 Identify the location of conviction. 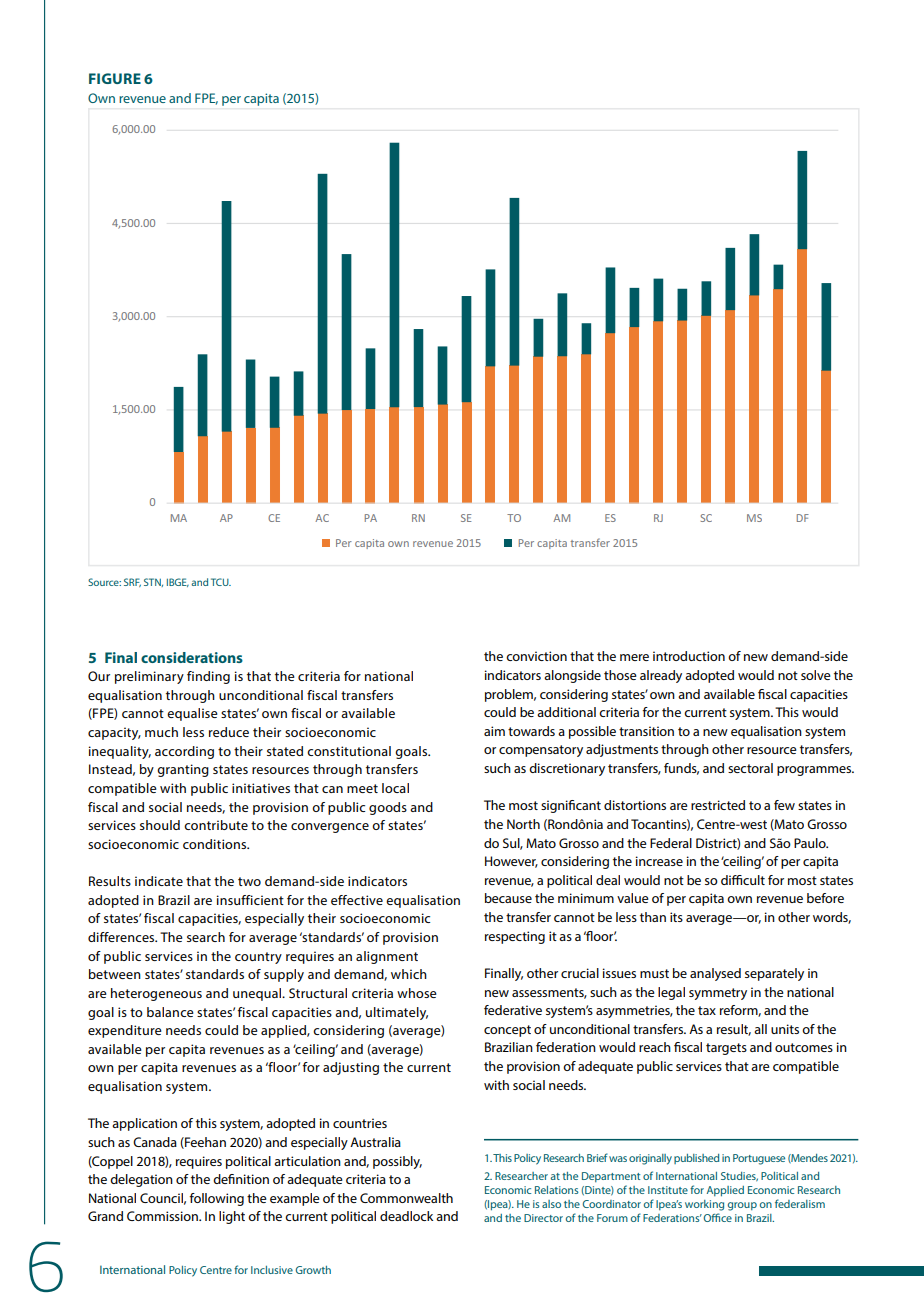
(536, 656).
